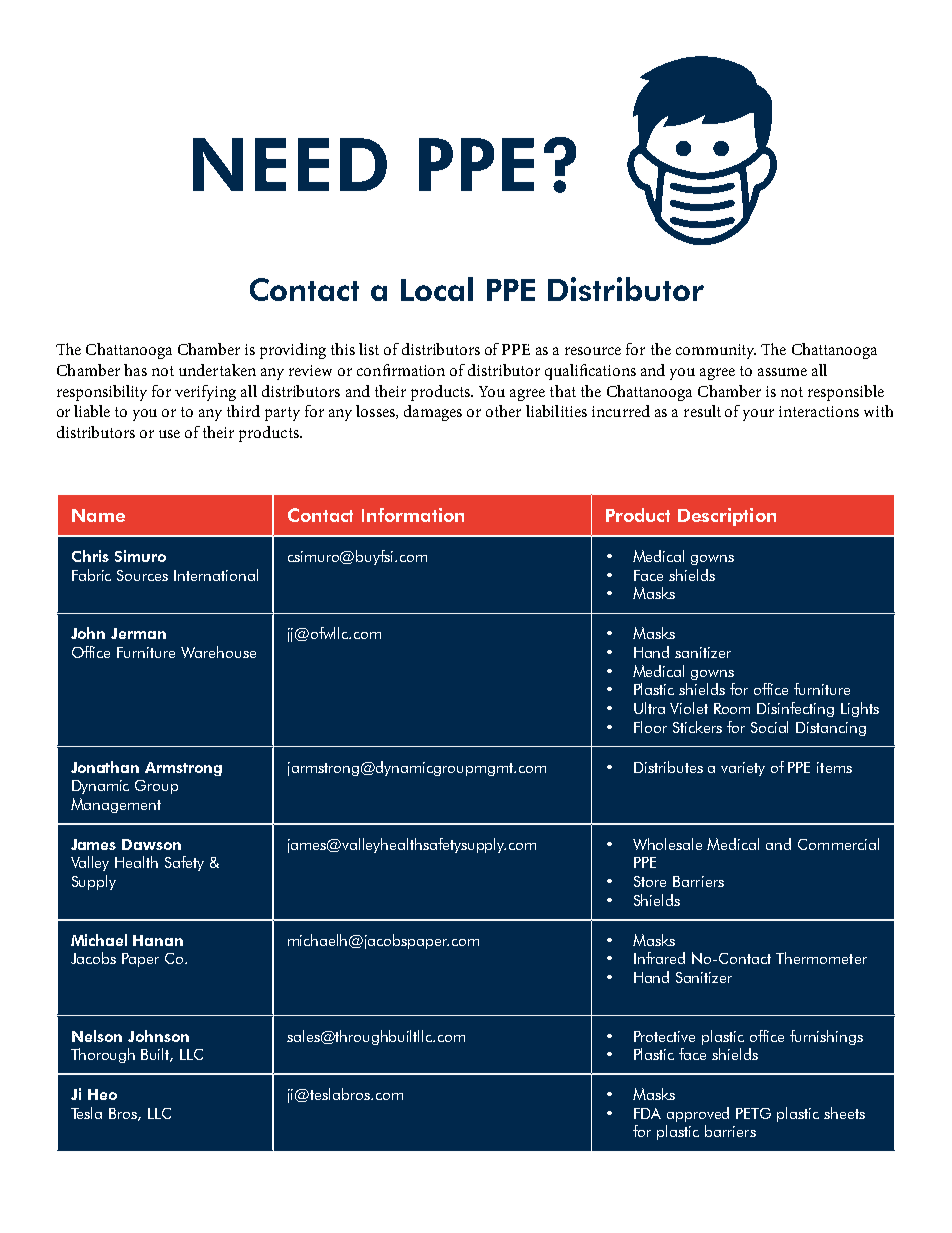  Describe the element at coordinates (437, 289) in the screenshot. I see `Local` at that location.
